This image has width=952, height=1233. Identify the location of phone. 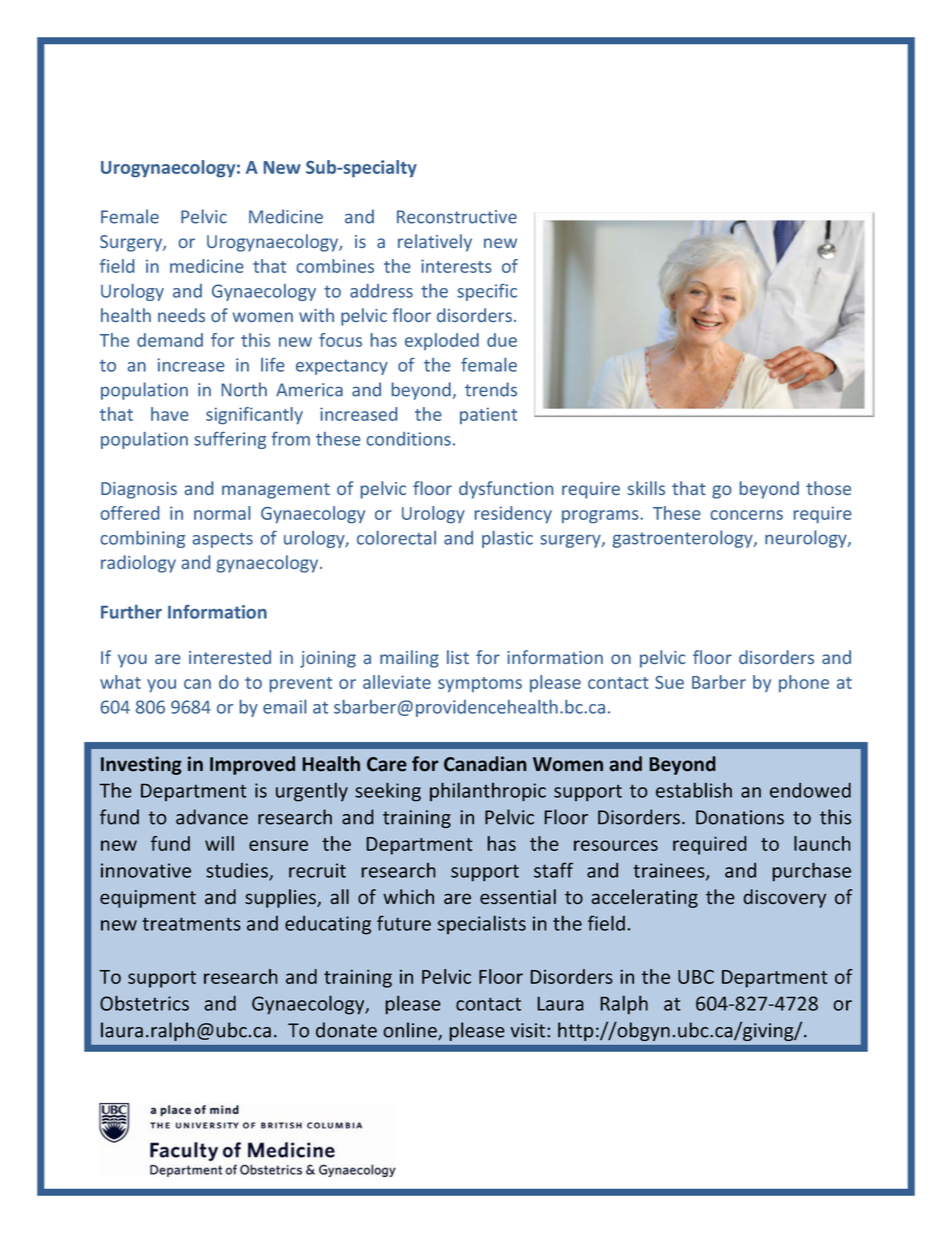
(804, 683).
